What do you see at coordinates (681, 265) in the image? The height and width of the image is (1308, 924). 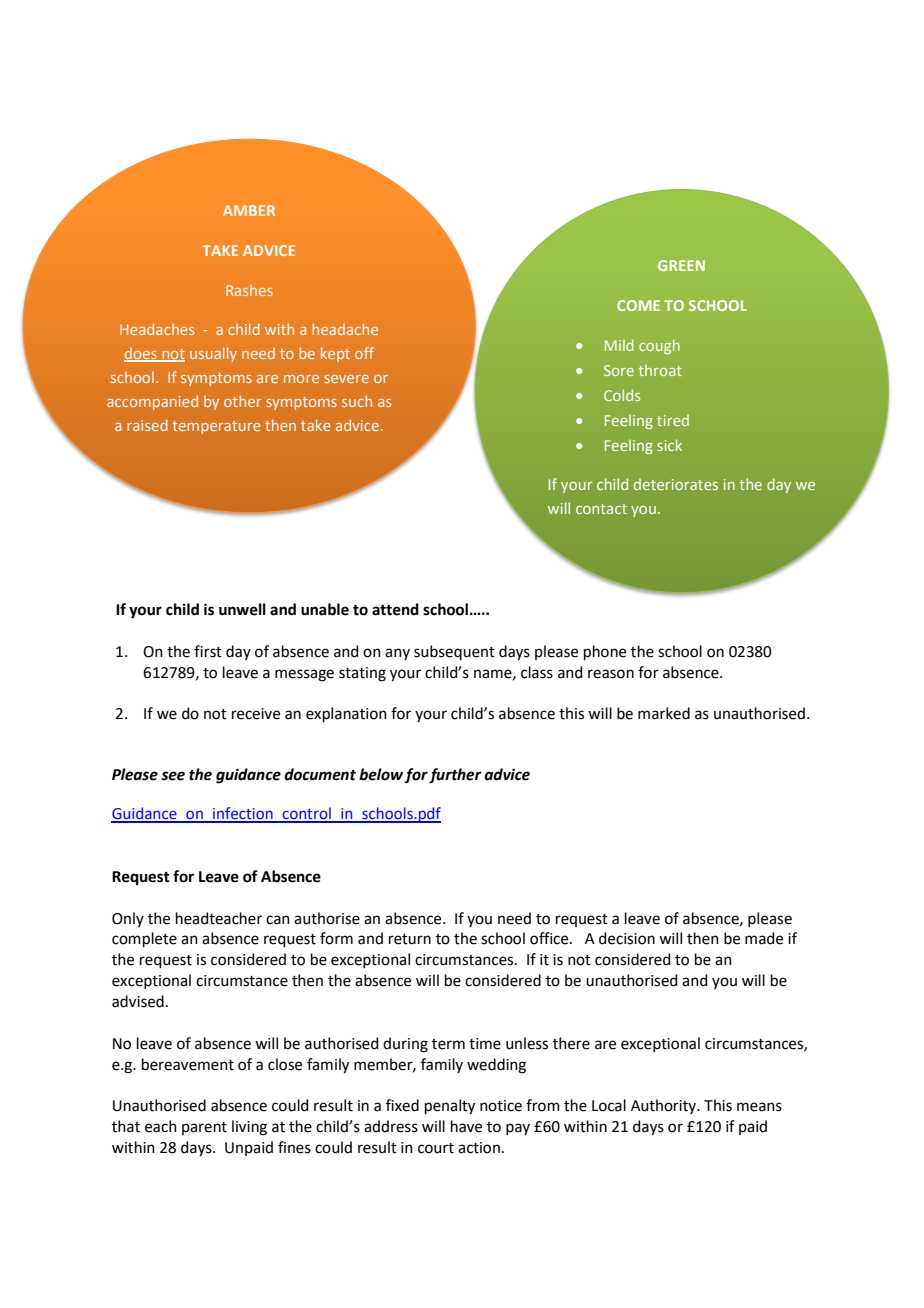 I see `GREEN` at bounding box center [681, 265].
